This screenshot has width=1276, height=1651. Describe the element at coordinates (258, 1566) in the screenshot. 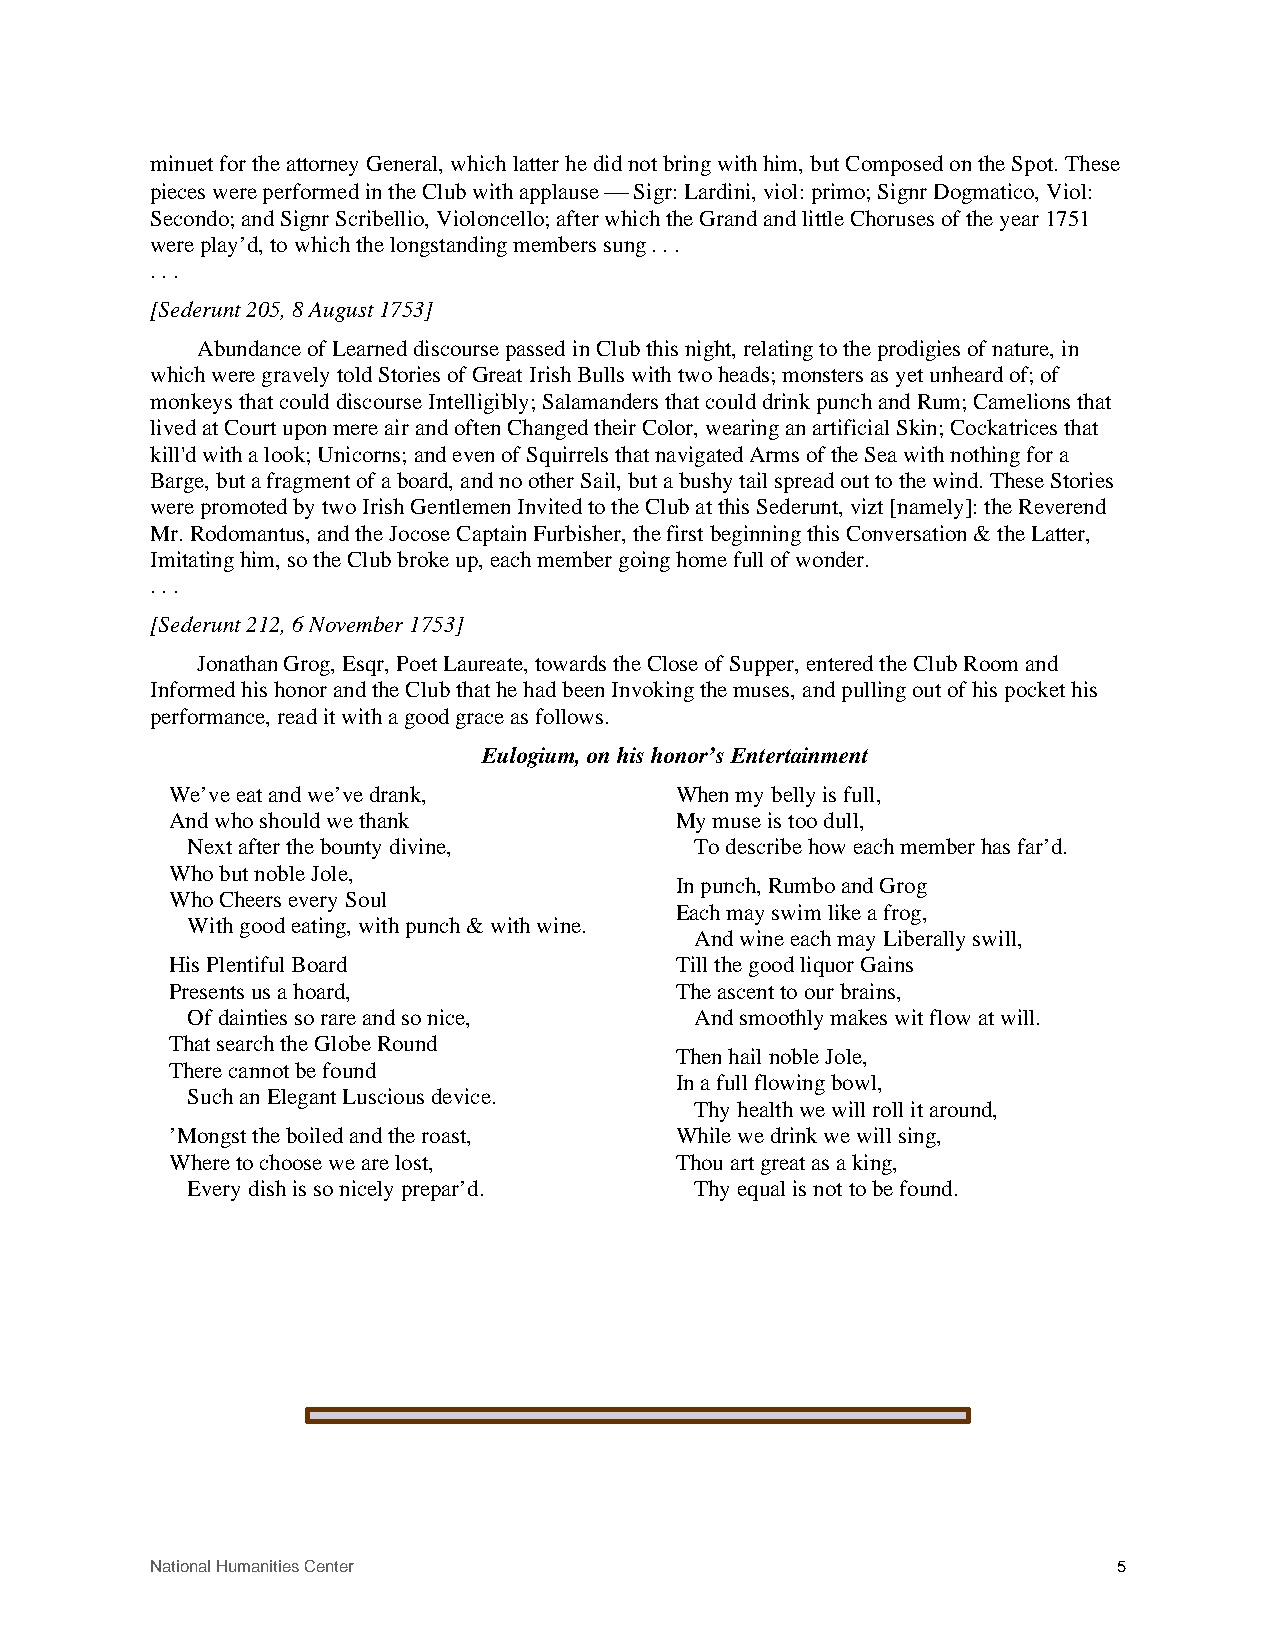

I see `Humanities` at that location.
